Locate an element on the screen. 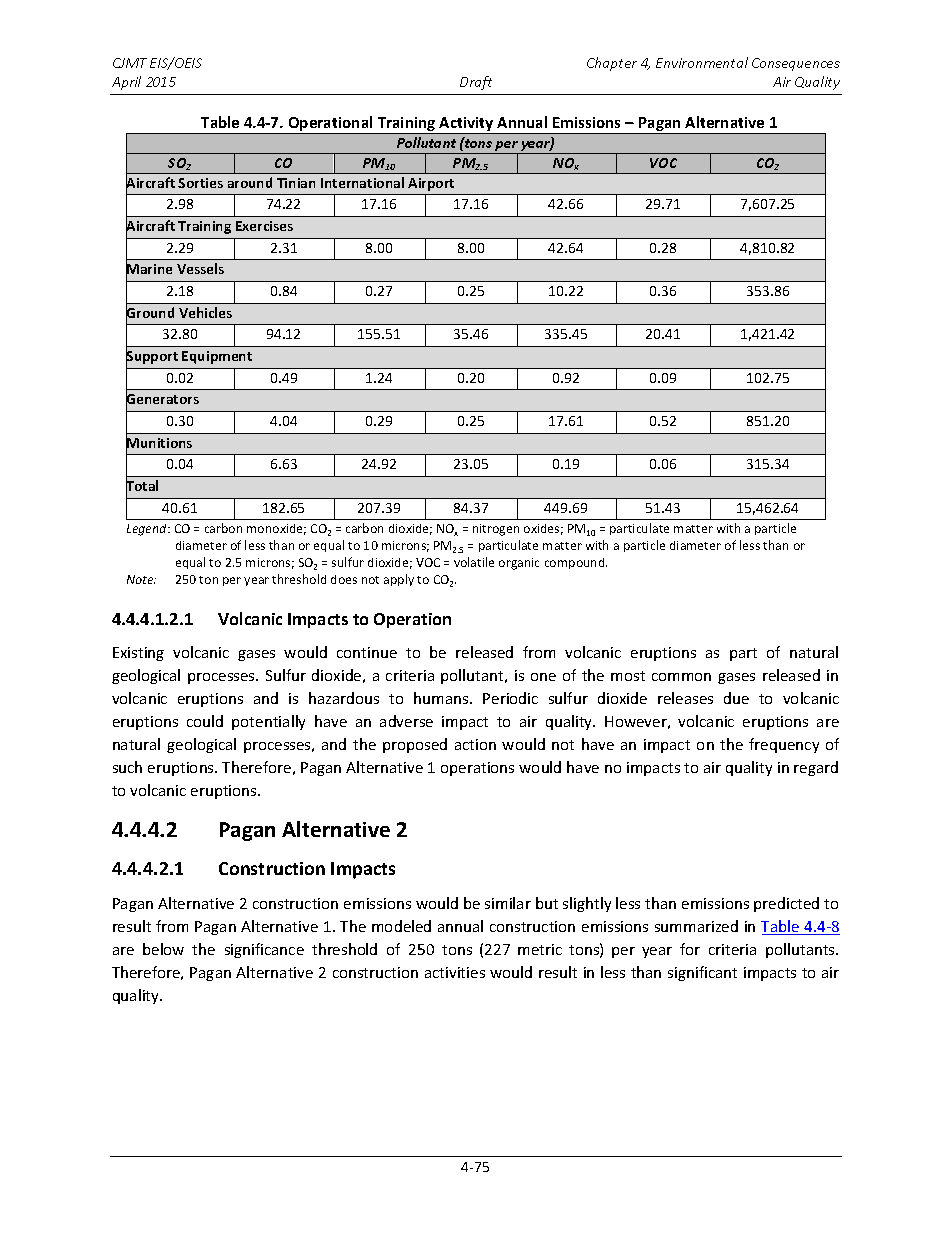 This screenshot has width=952, height=1233. April is located at coordinates (126, 83).
